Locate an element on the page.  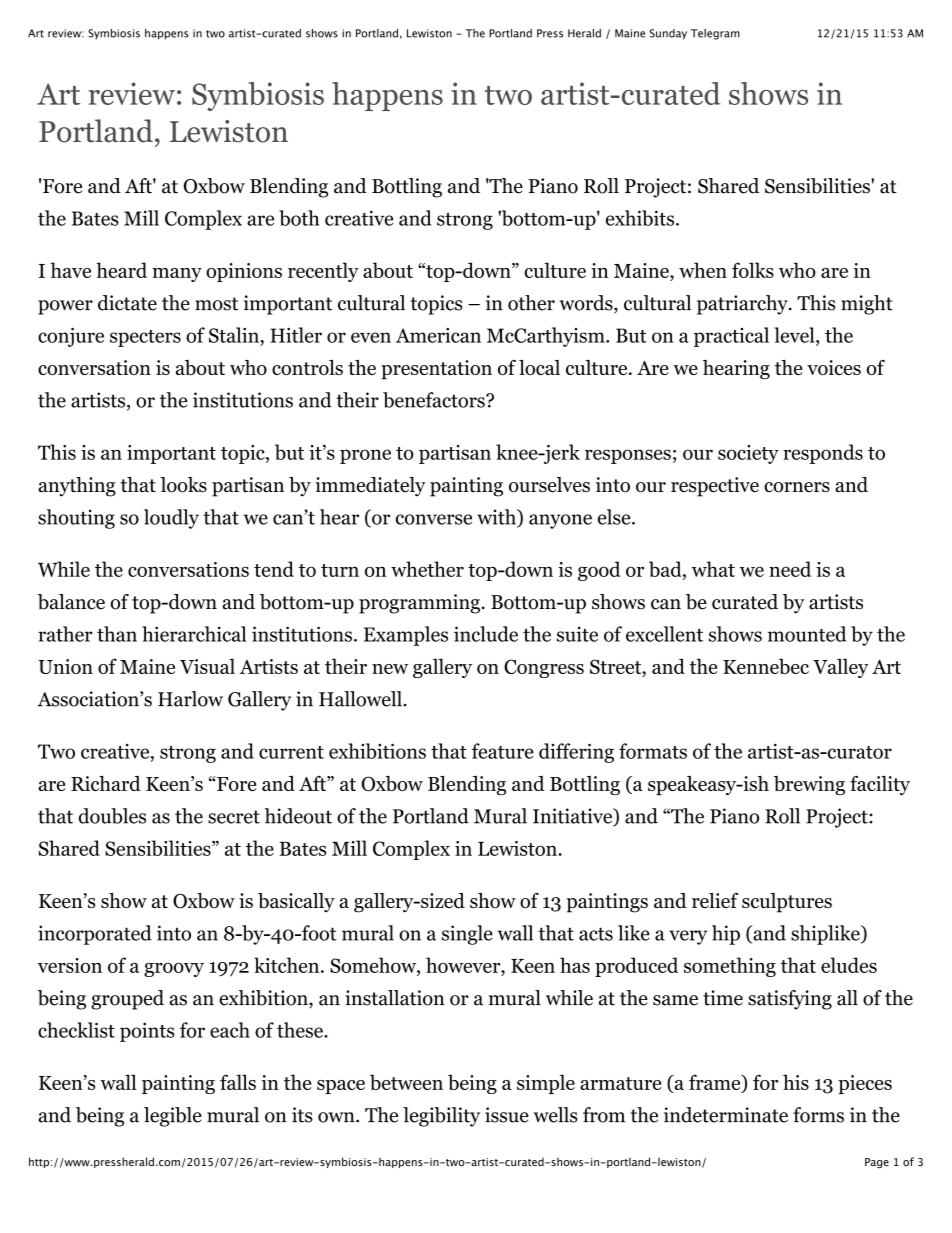
Telegram is located at coordinates (715, 34).
